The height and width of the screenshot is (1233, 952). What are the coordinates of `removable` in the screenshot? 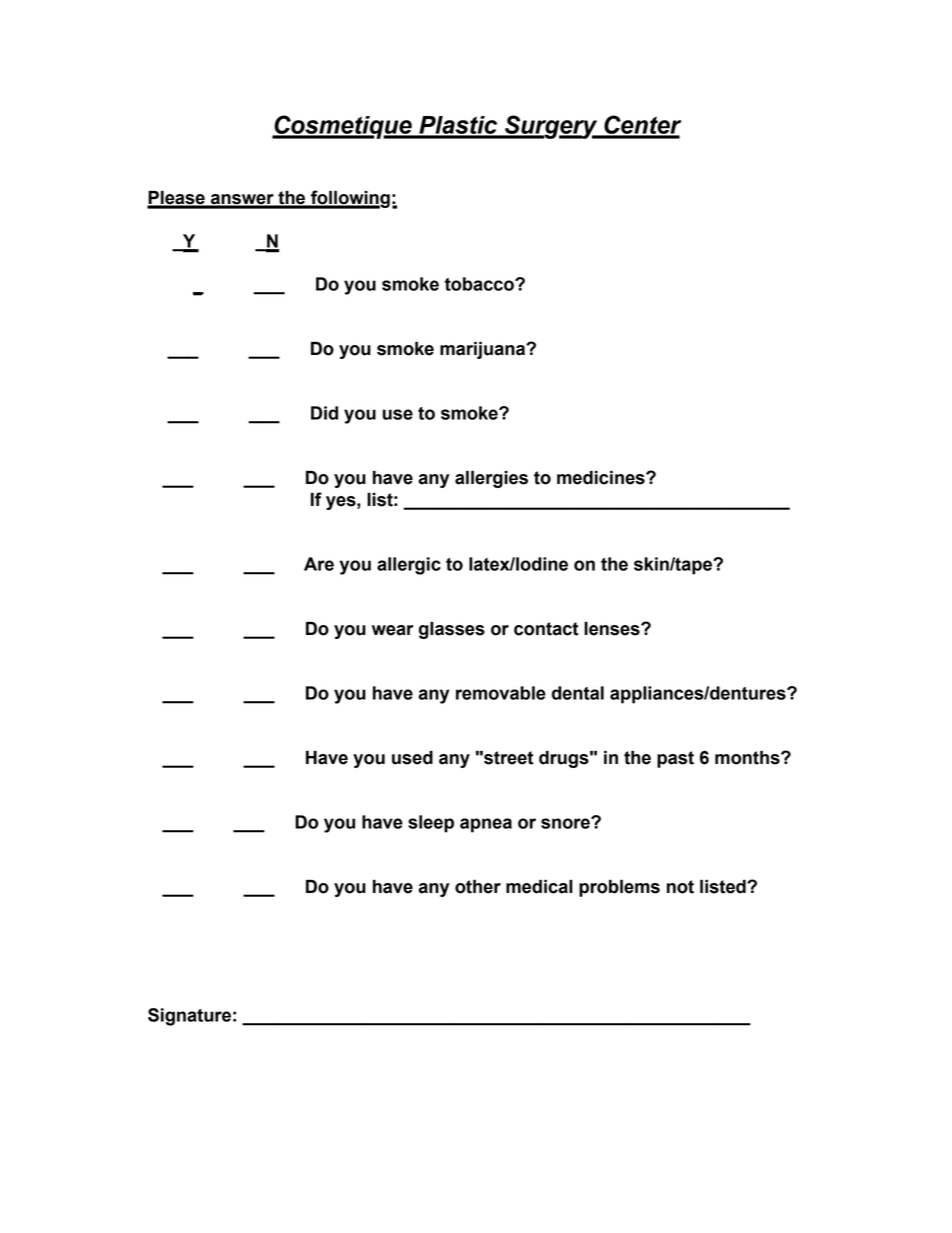 It's located at (501, 693).
